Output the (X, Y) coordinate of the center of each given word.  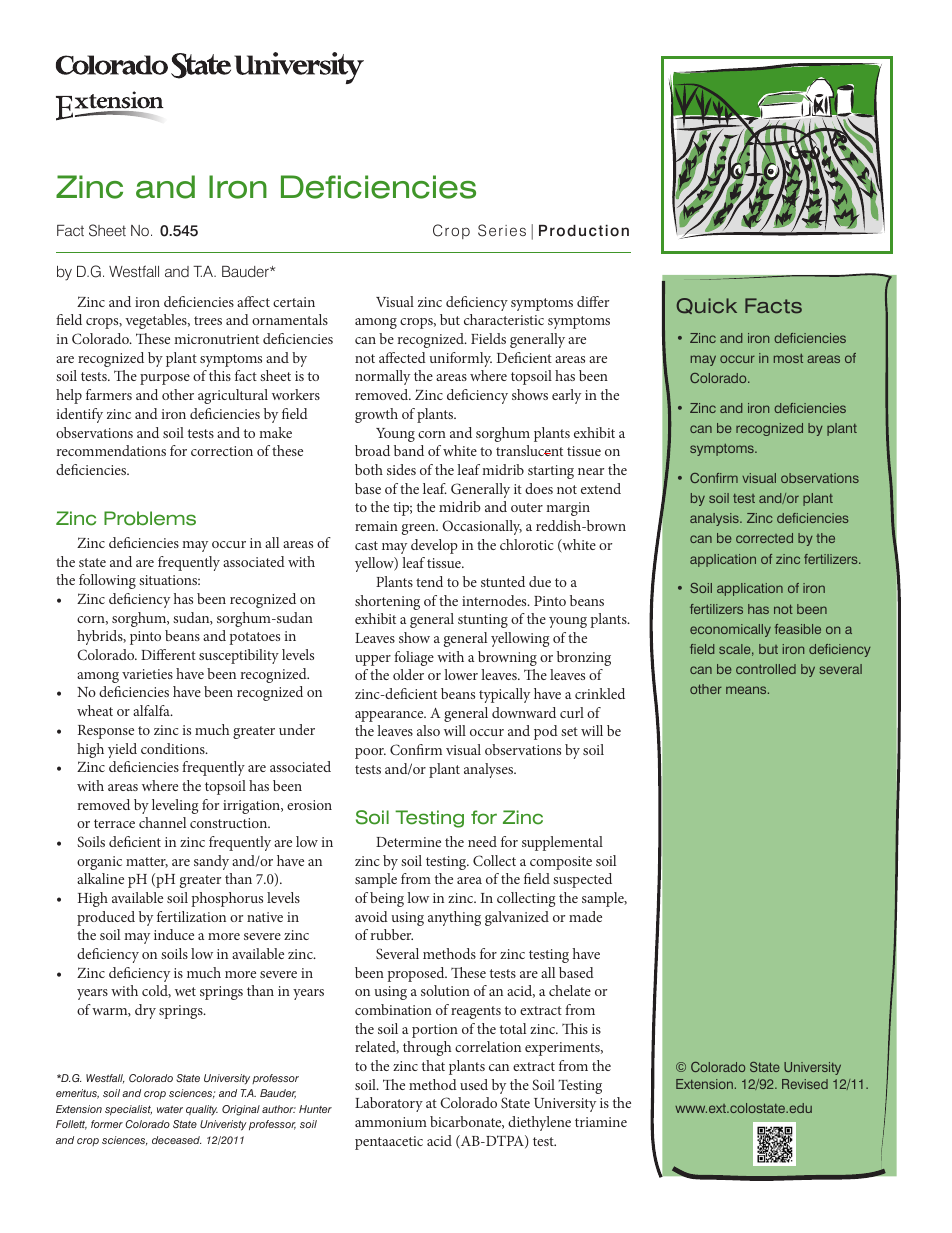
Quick (707, 306)
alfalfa (152, 710)
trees (208, 320)
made (585, 916)
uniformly (460, 359)
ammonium (391, 1122)
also (428, 730)
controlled (766, 669)
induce (174, 934)
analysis (715, 519)
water (170, 1109)
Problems (150, 518)
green (420, 529)
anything (454, 918)
